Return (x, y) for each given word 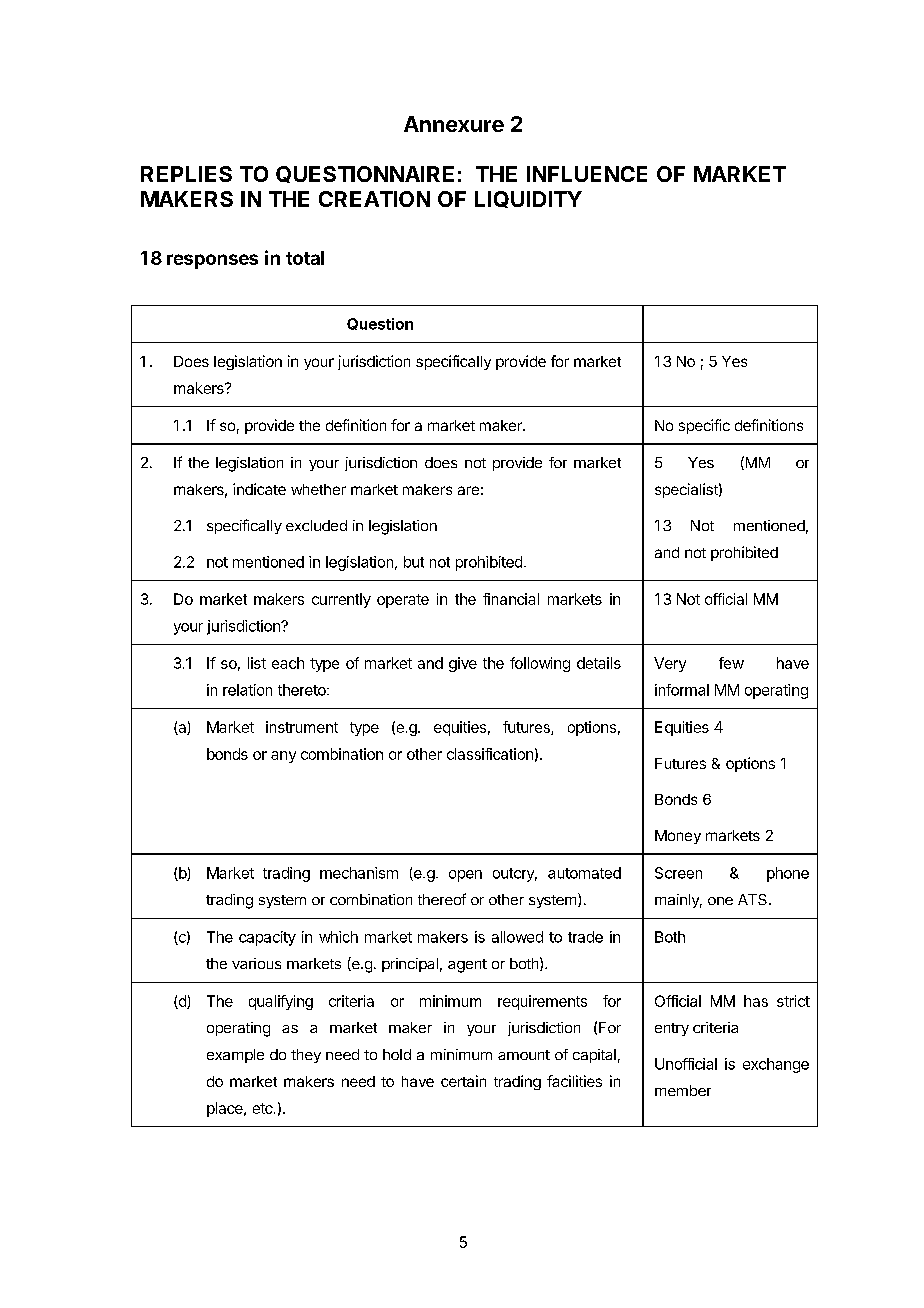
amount (524, 1055)
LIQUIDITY (528, 199)
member (683, 1090)
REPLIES (186, 174)
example (235, 1056)
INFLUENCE (587, 174)
